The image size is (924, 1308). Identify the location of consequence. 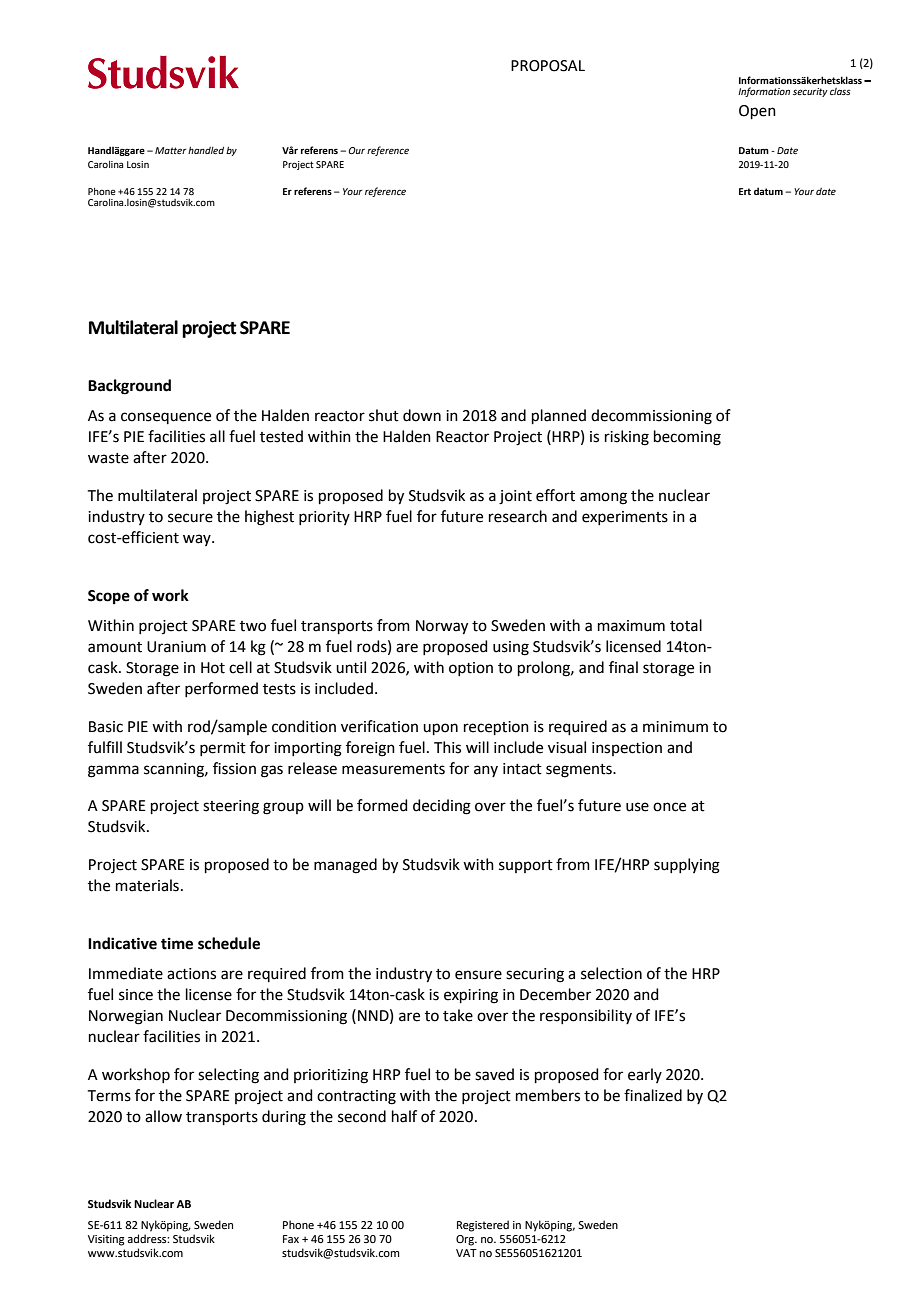
(166, 418).
